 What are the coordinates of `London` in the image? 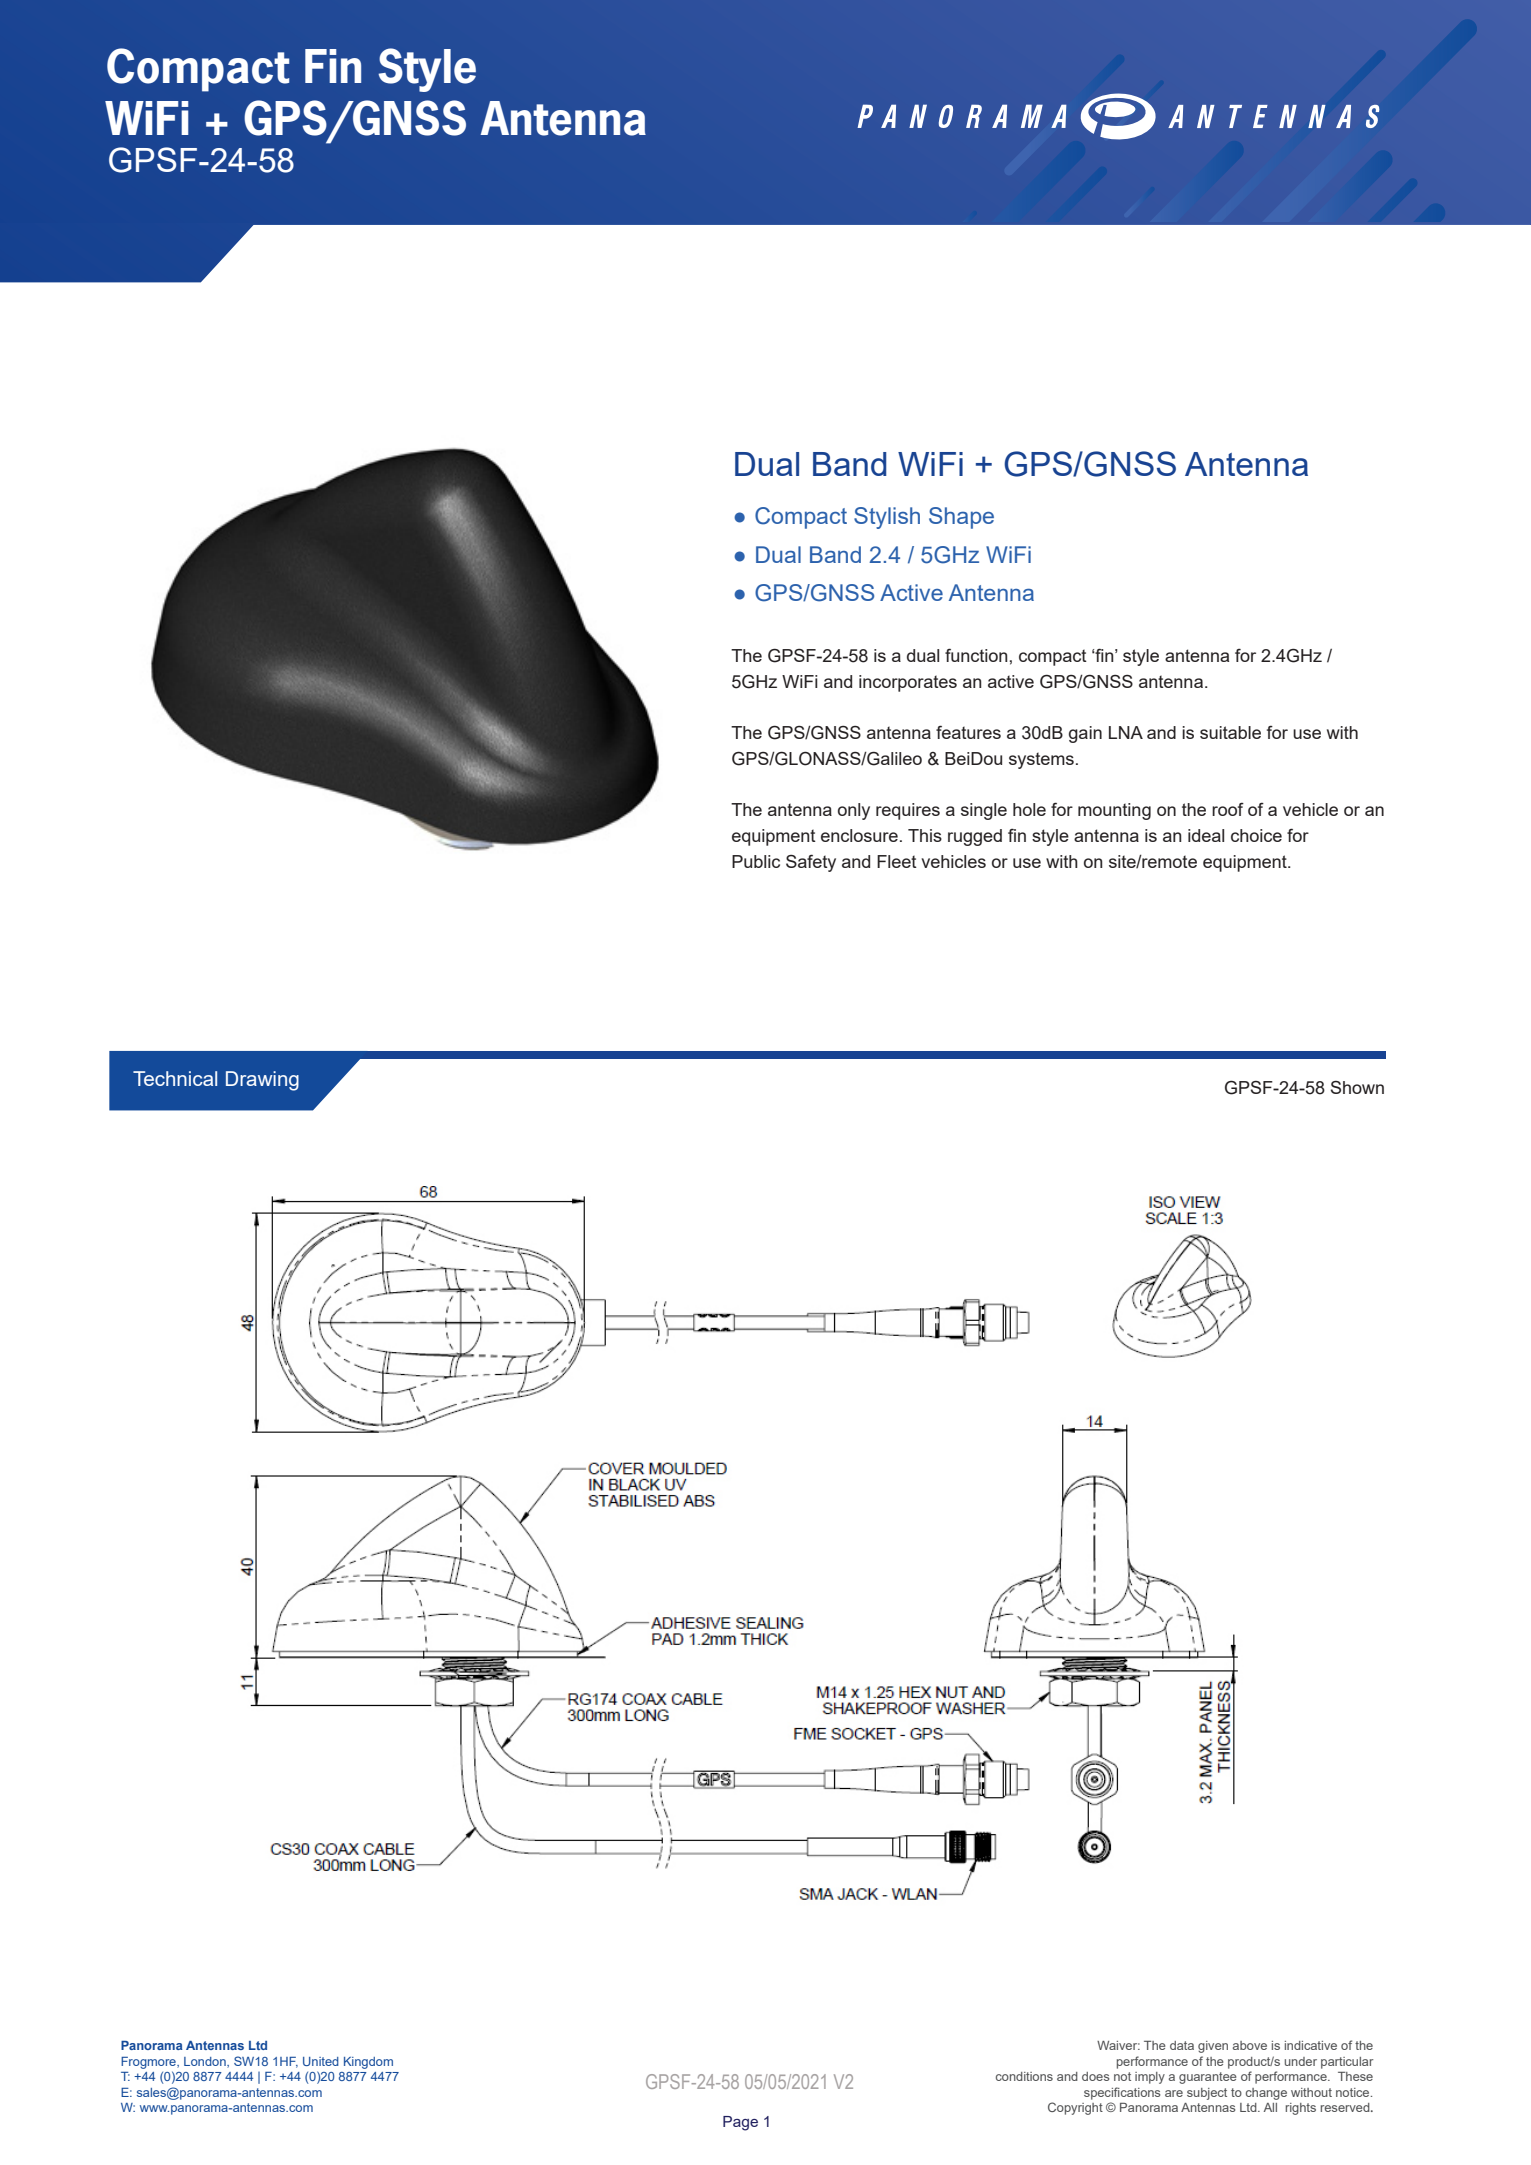 It's located at (206, 2062).
